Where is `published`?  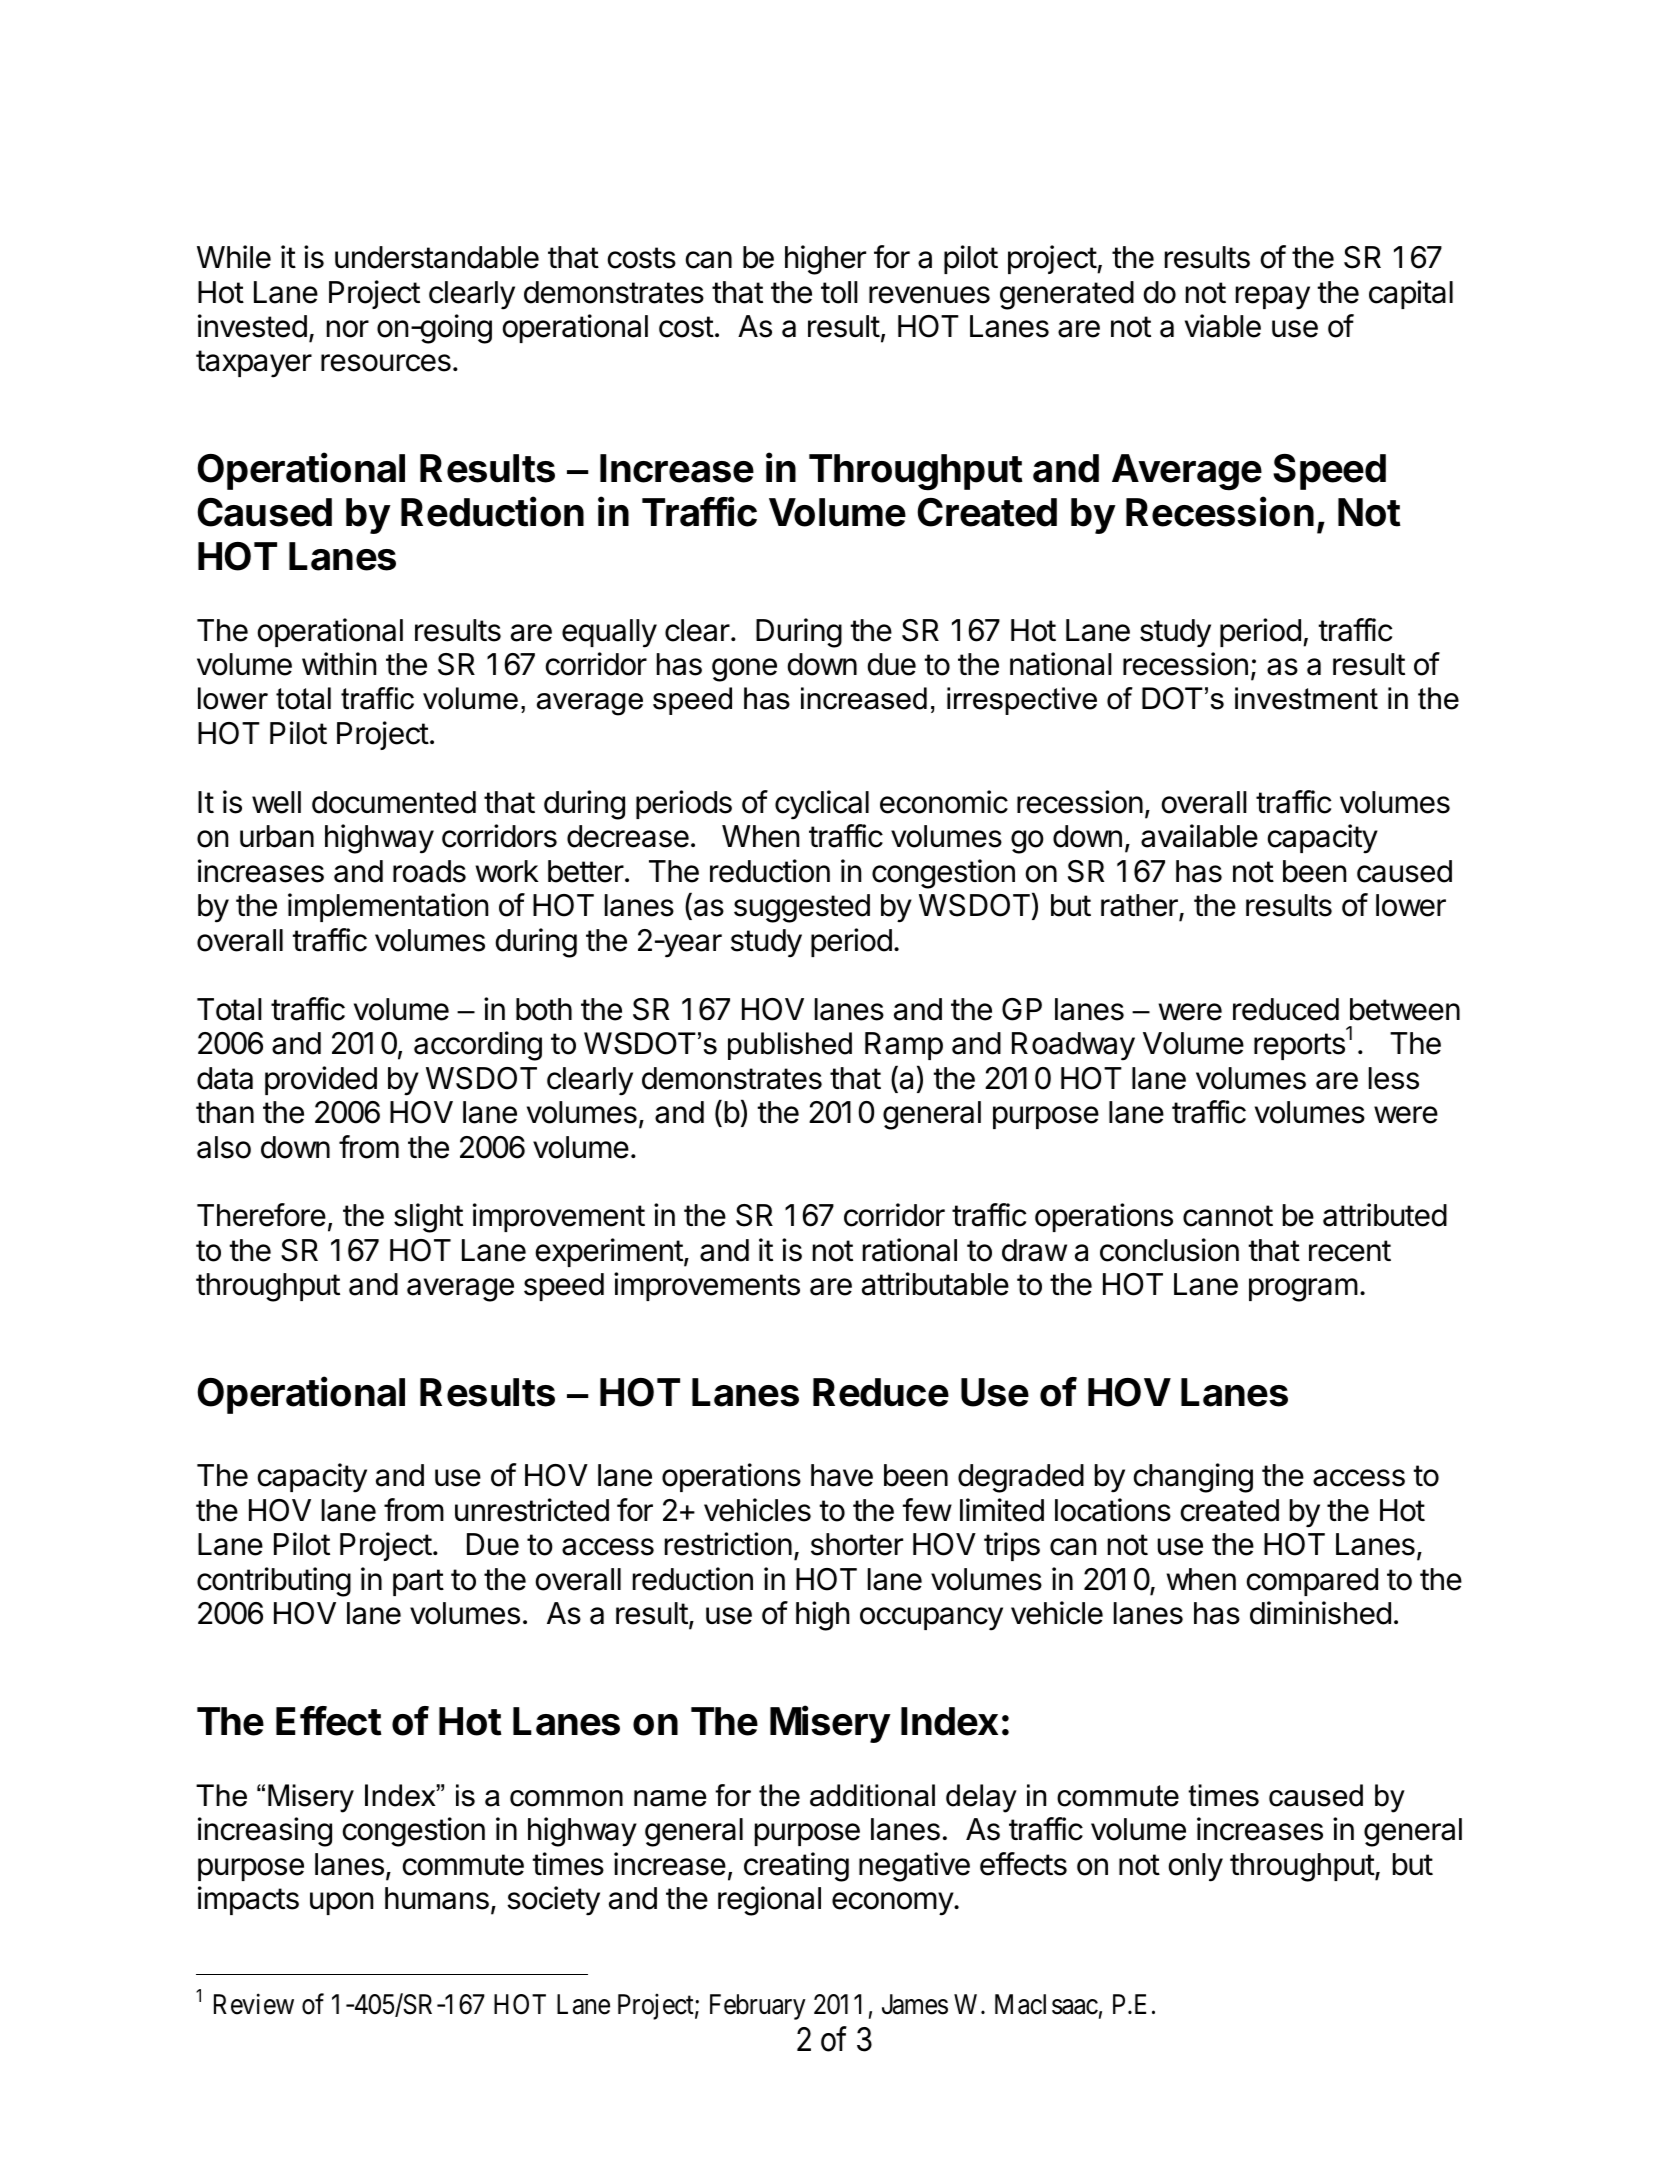
published is located at coordinates (790, 1046).
